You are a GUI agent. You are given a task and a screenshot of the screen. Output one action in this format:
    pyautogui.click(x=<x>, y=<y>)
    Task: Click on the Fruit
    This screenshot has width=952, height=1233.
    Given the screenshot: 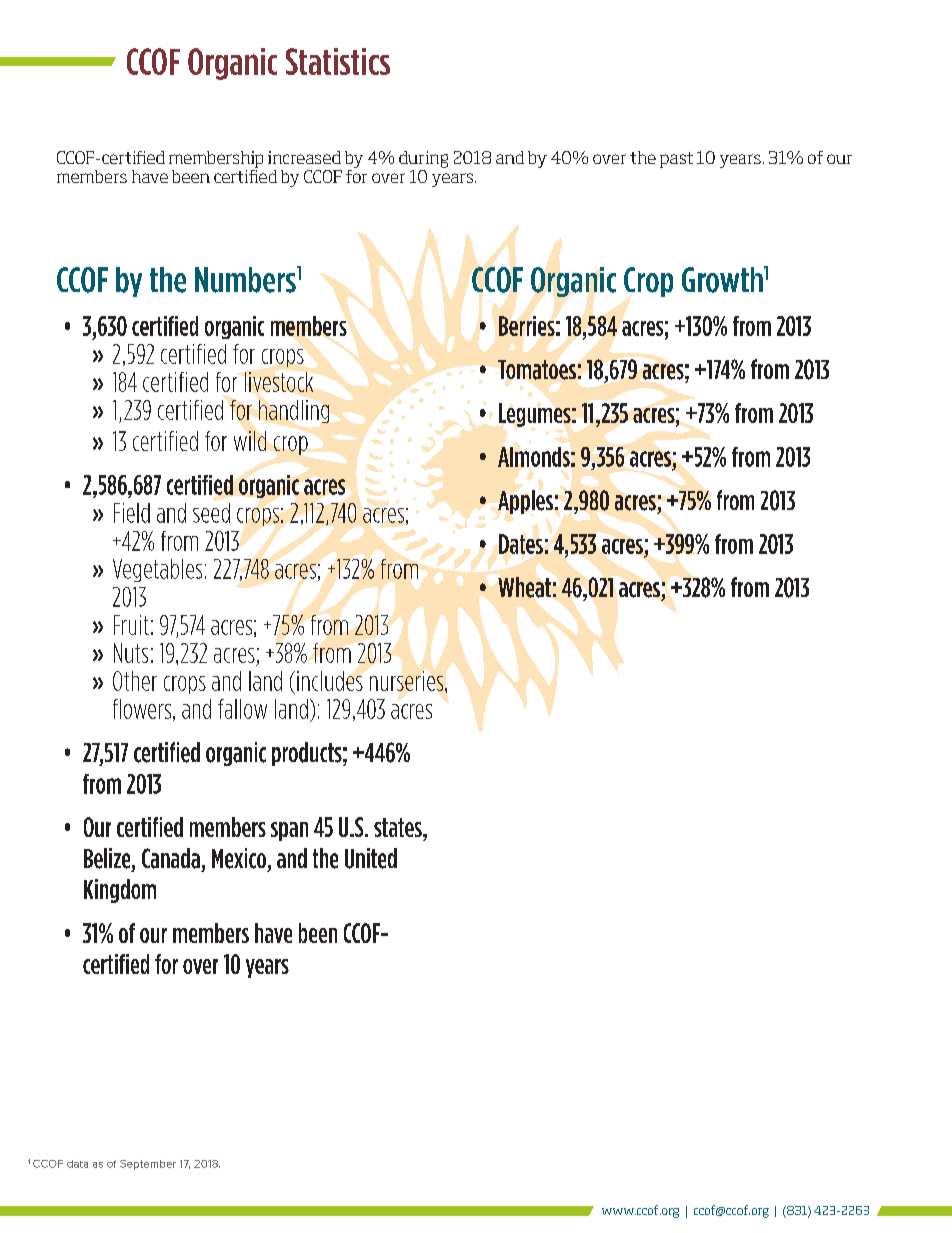 What is the action you would take?
    pyautogui.click(x=131, y=625)
